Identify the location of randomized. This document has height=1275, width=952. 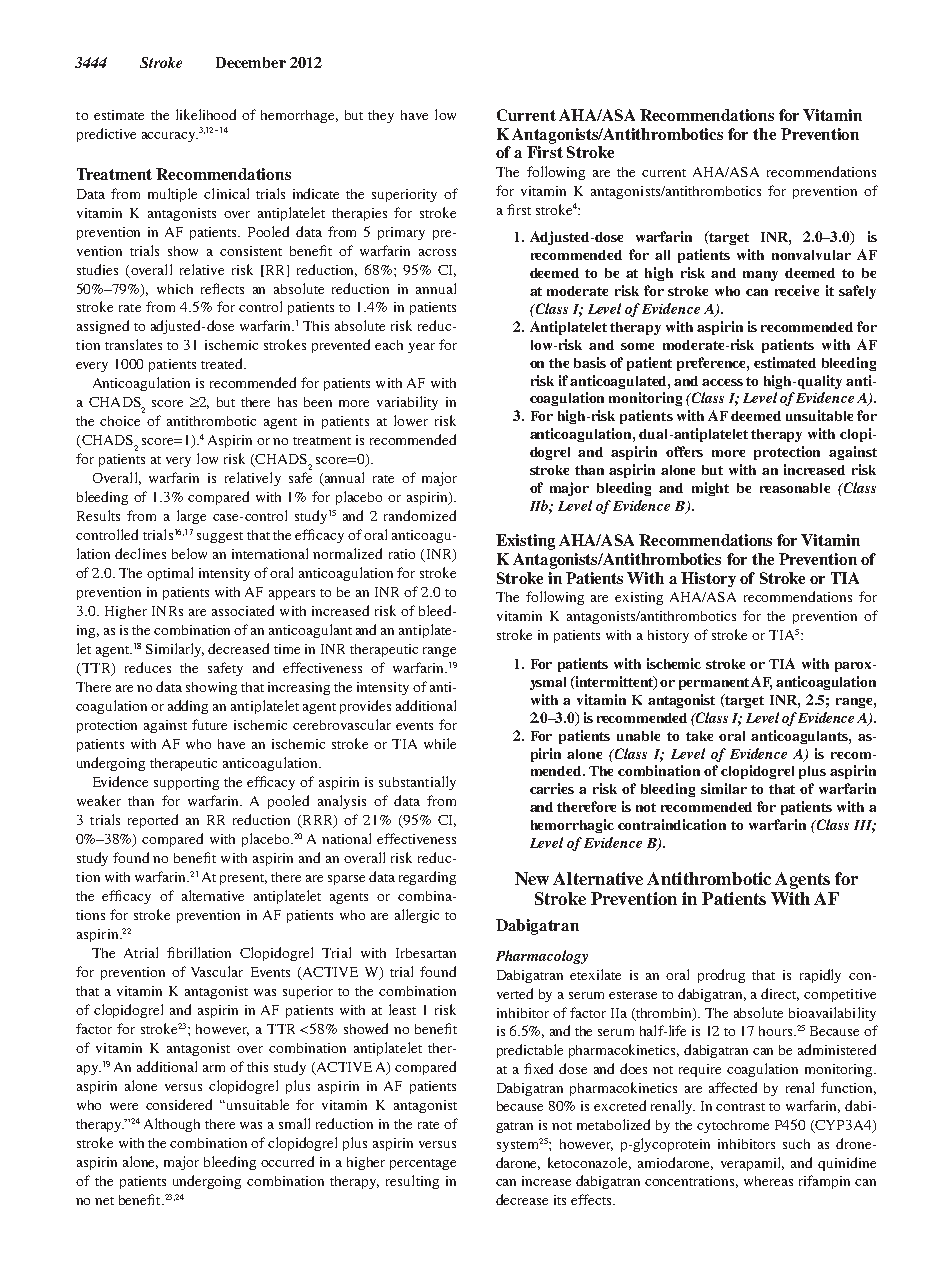
(420, 515).
